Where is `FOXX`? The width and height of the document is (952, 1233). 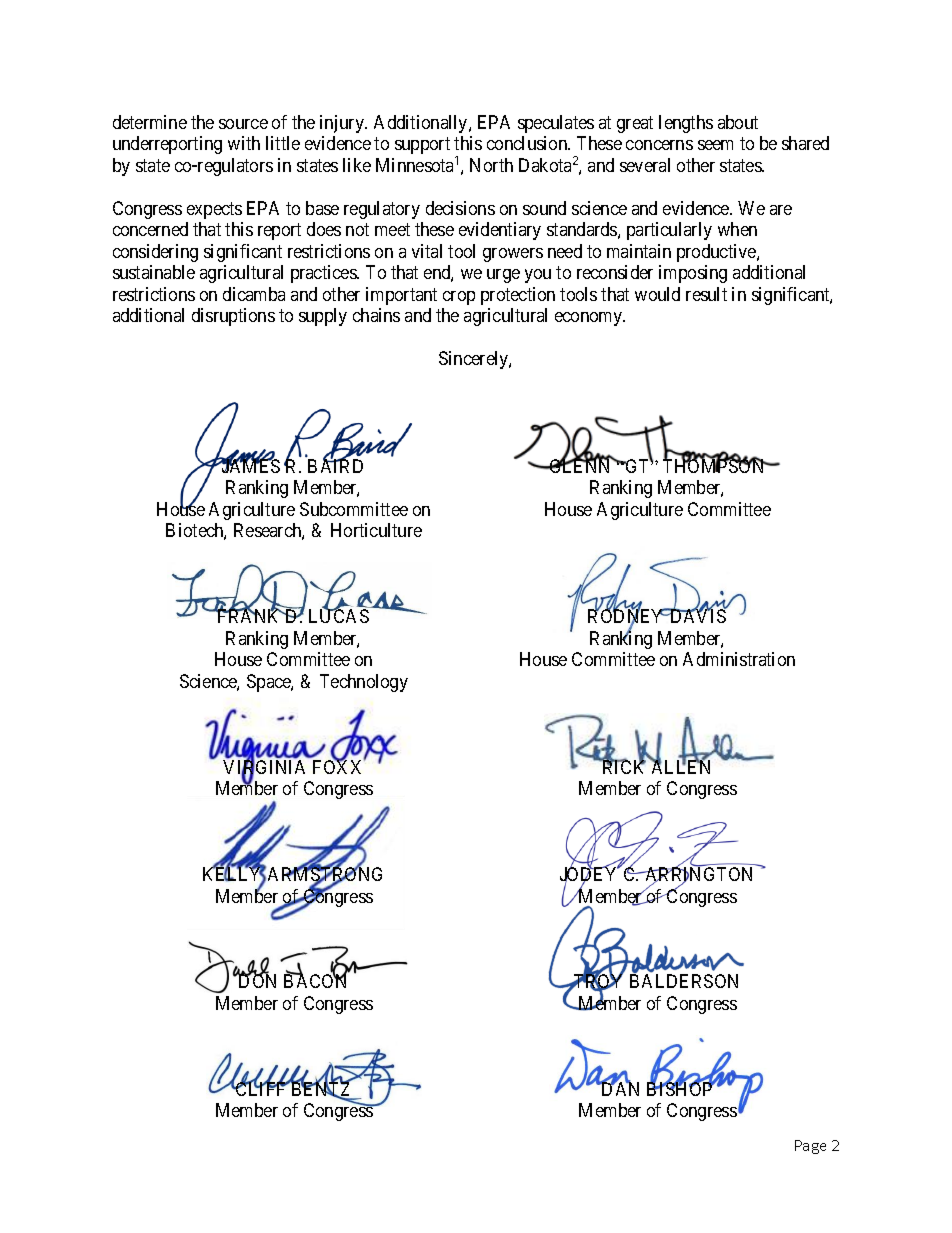 FOXX is located at coordinates (339, 766).
